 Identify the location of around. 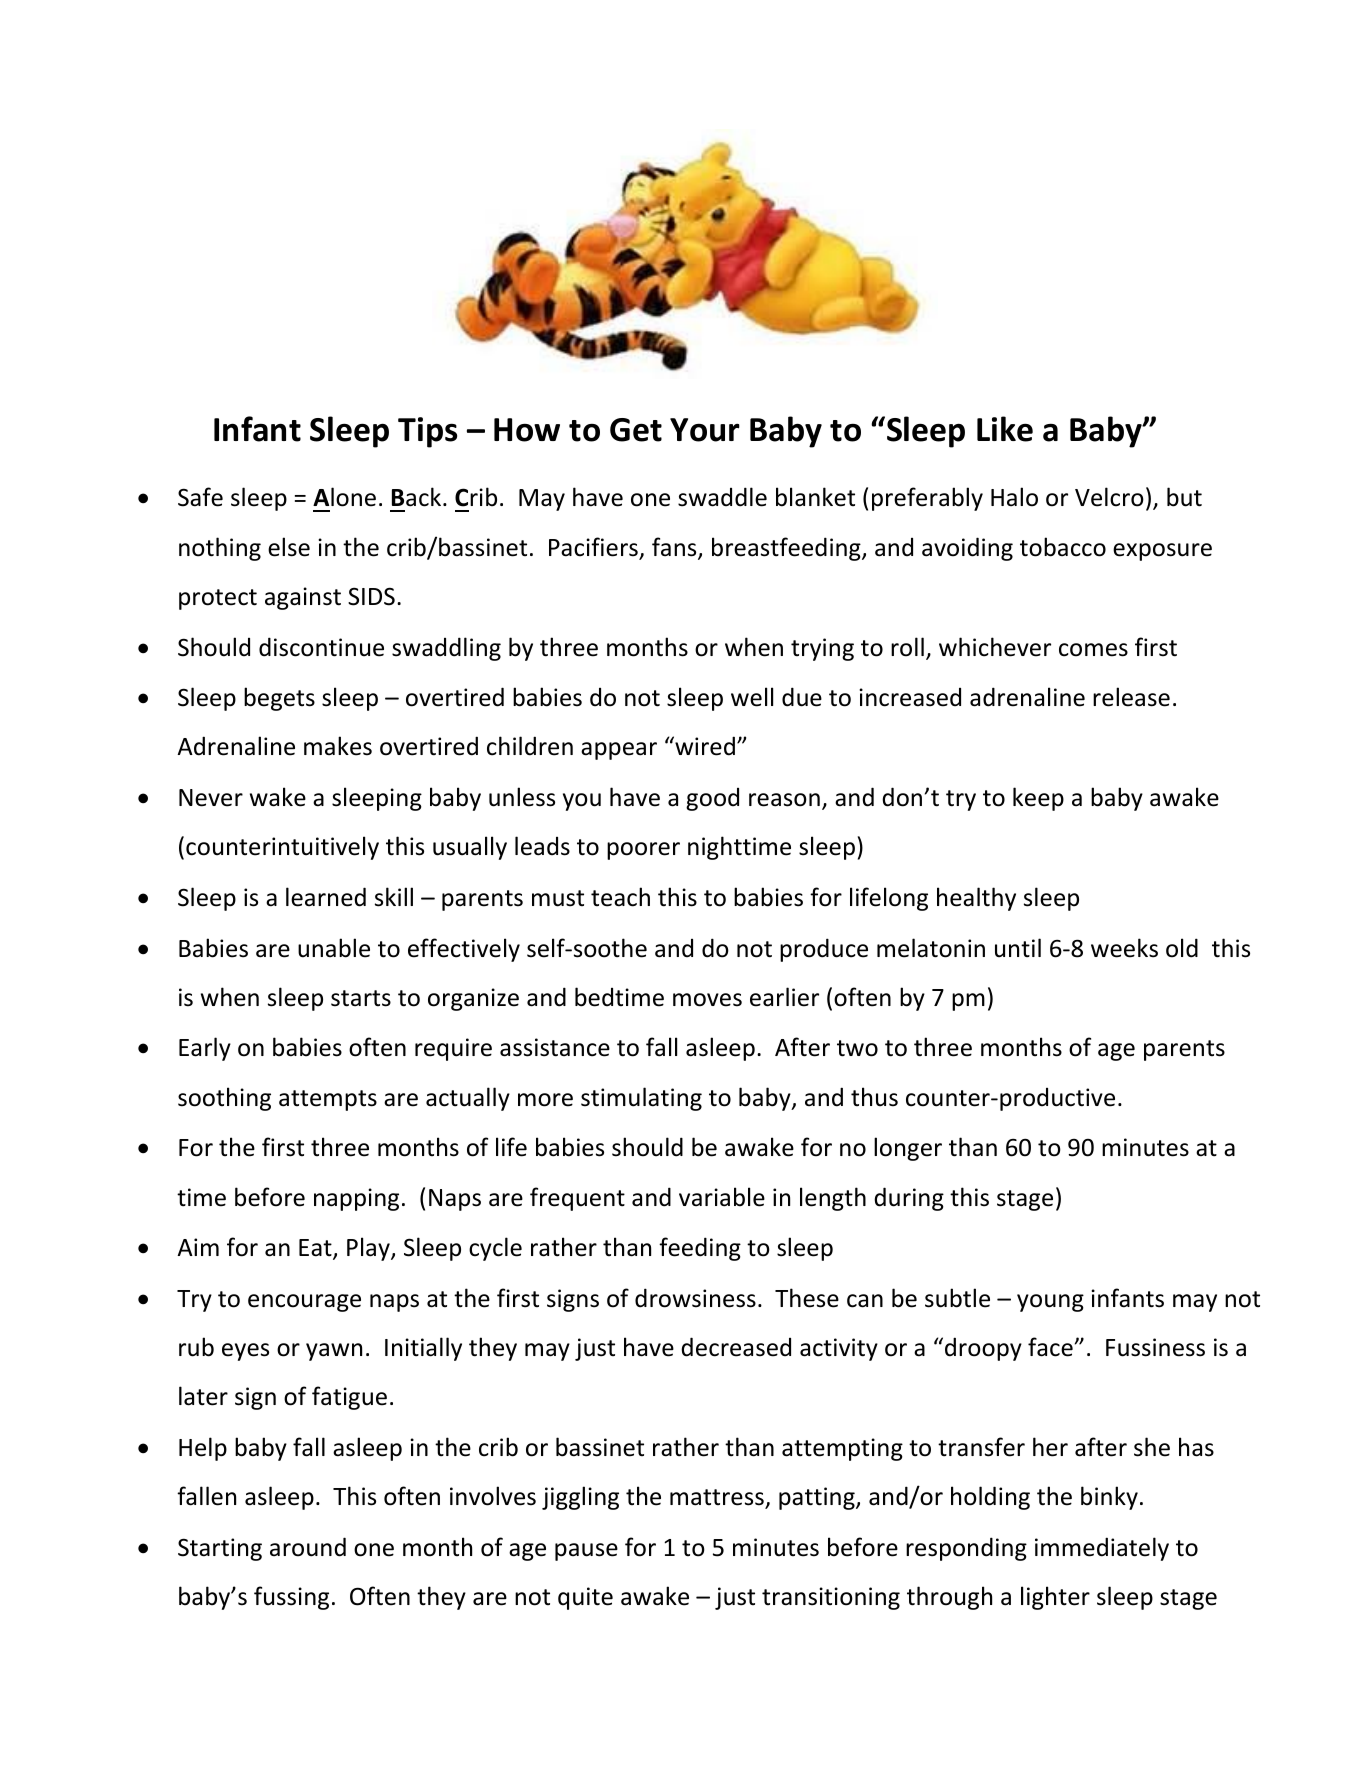
(308, 1547).
